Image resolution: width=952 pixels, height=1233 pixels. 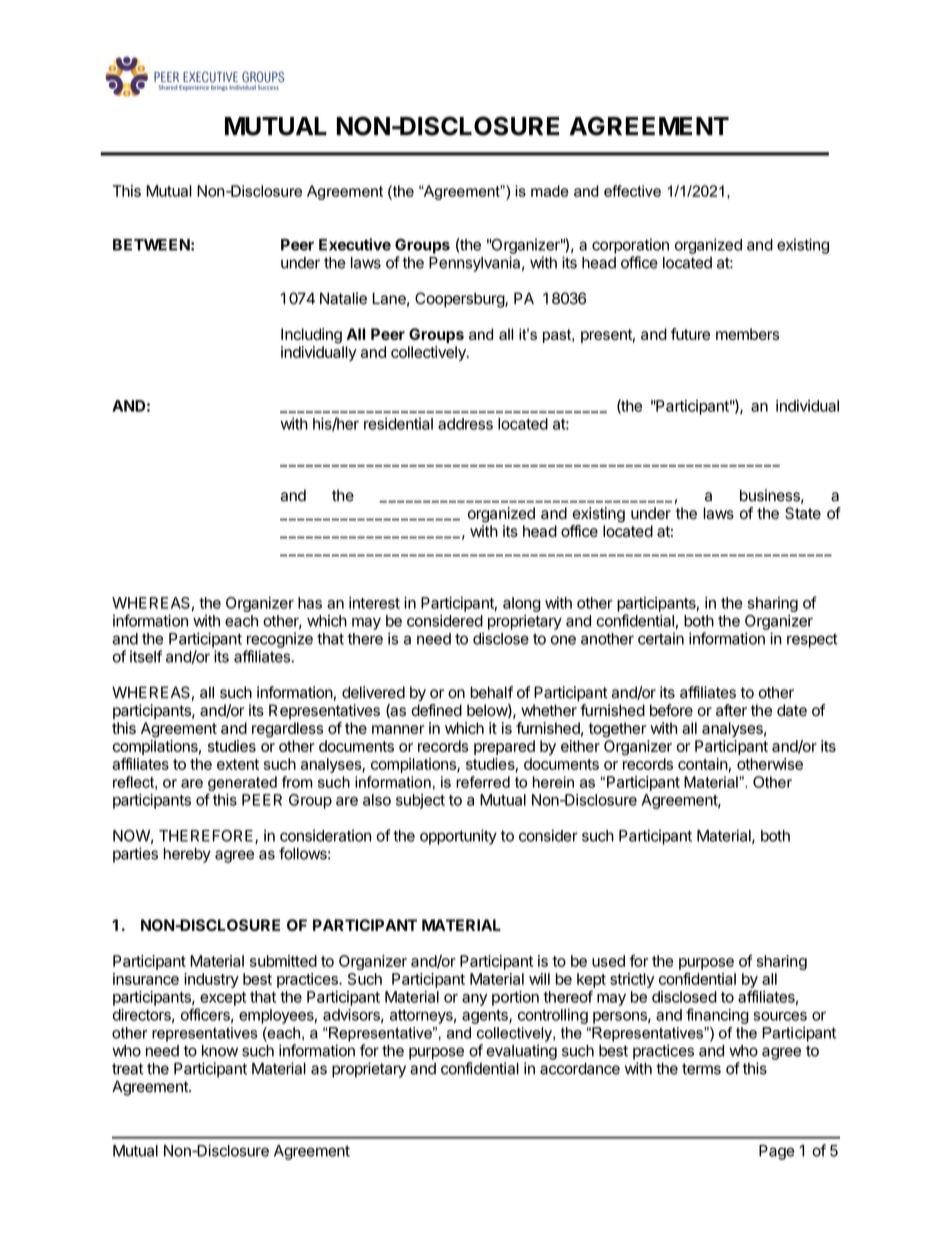 I want to click on effective, so click(x=632, y=191).
